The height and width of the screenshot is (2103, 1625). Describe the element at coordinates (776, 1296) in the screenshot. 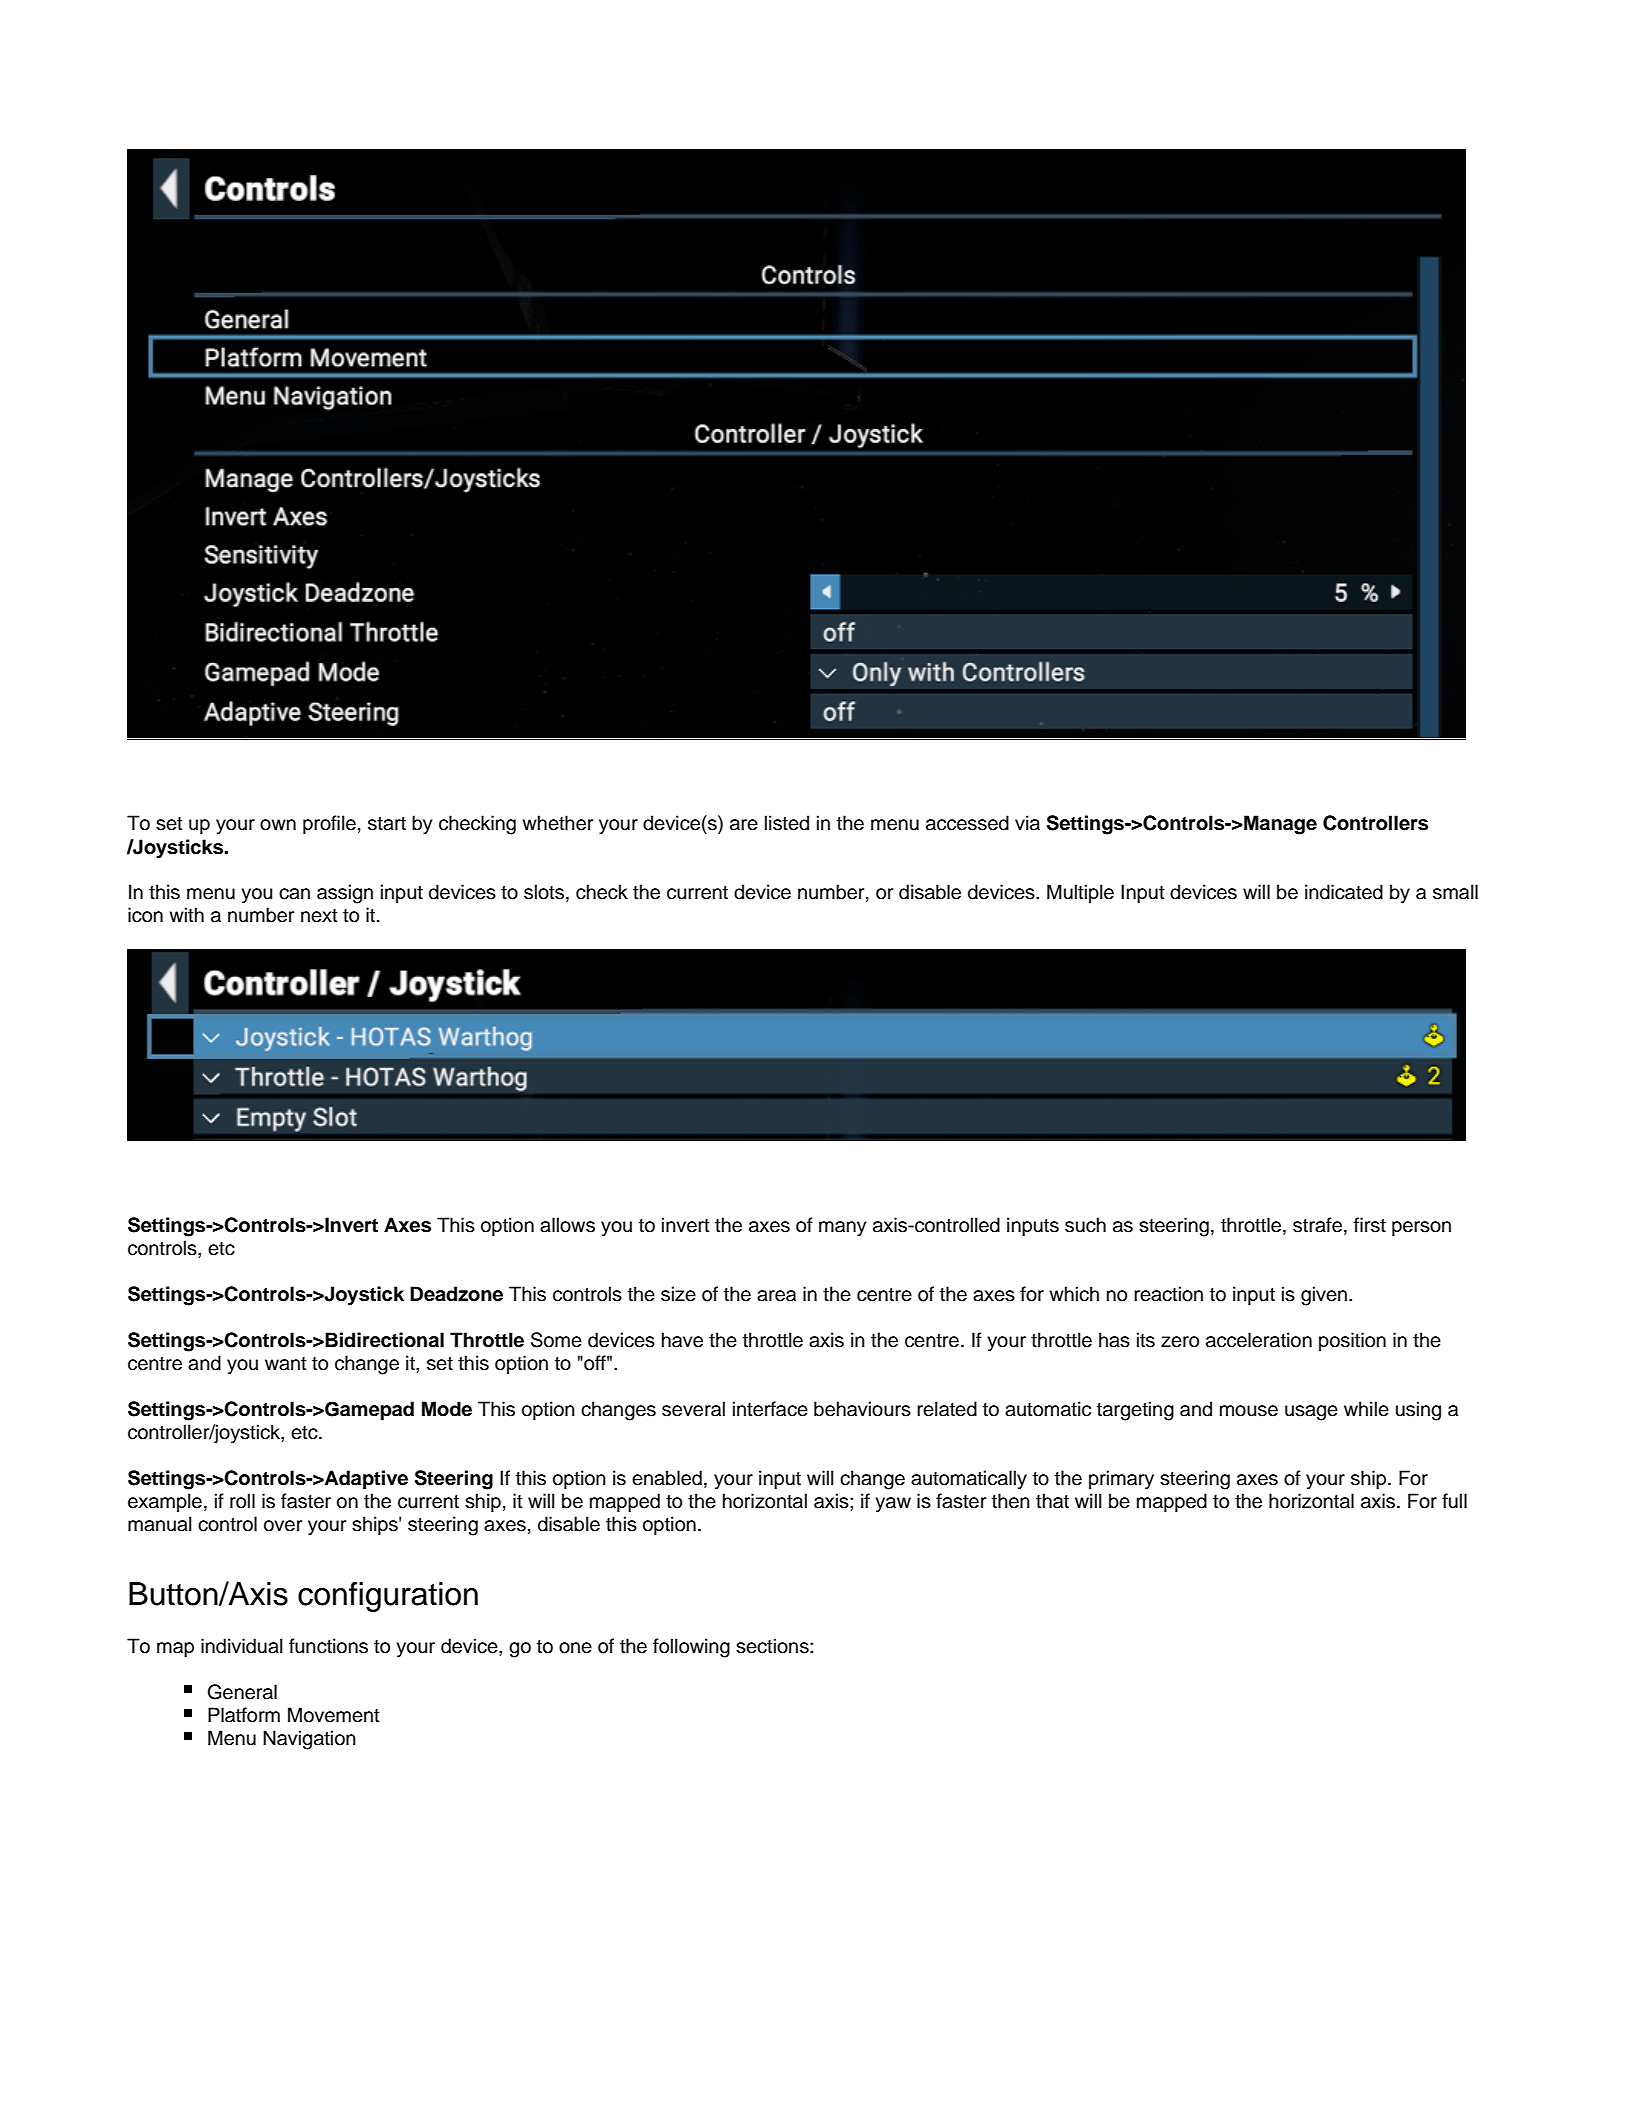

I see `area` at that location.
